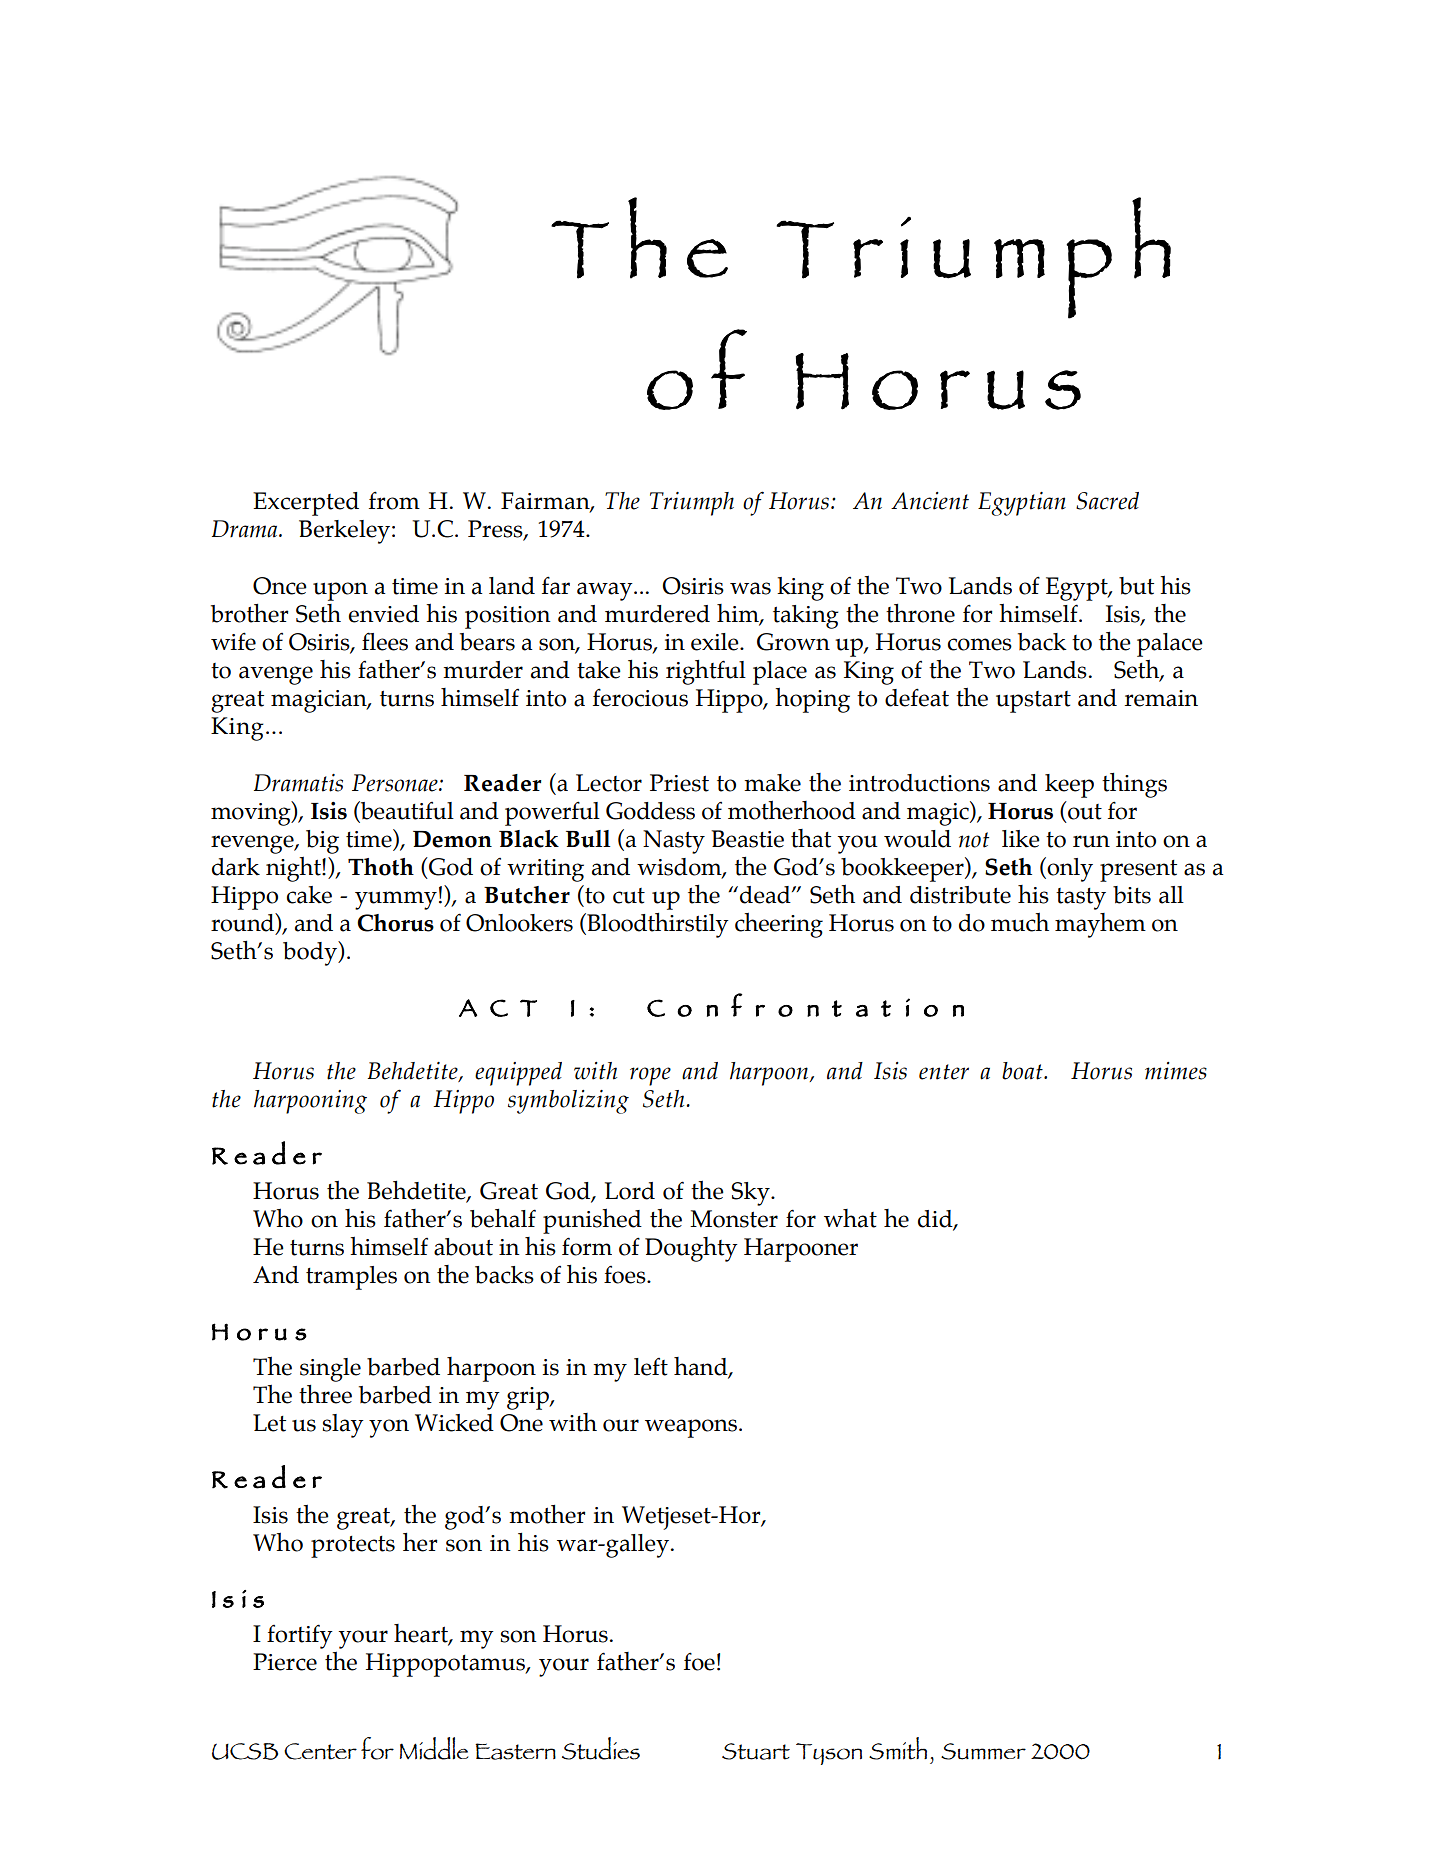 The width and height of the image is (1435, 1858). Describe the element at coordinates (1107, 501) in the image. I see `Sacred` at that location.
